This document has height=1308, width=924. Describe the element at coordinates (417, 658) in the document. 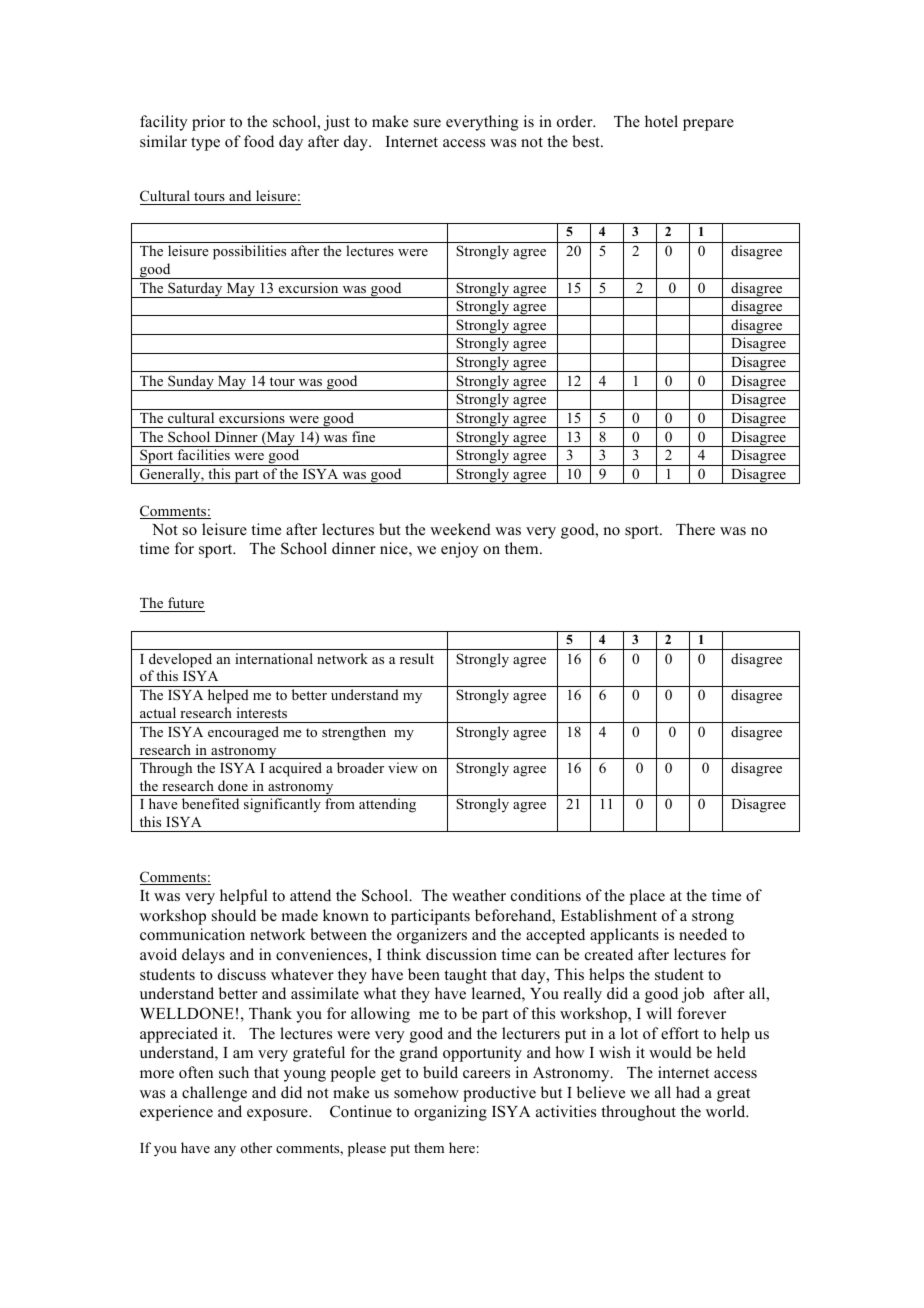

I see `result` at that location.
